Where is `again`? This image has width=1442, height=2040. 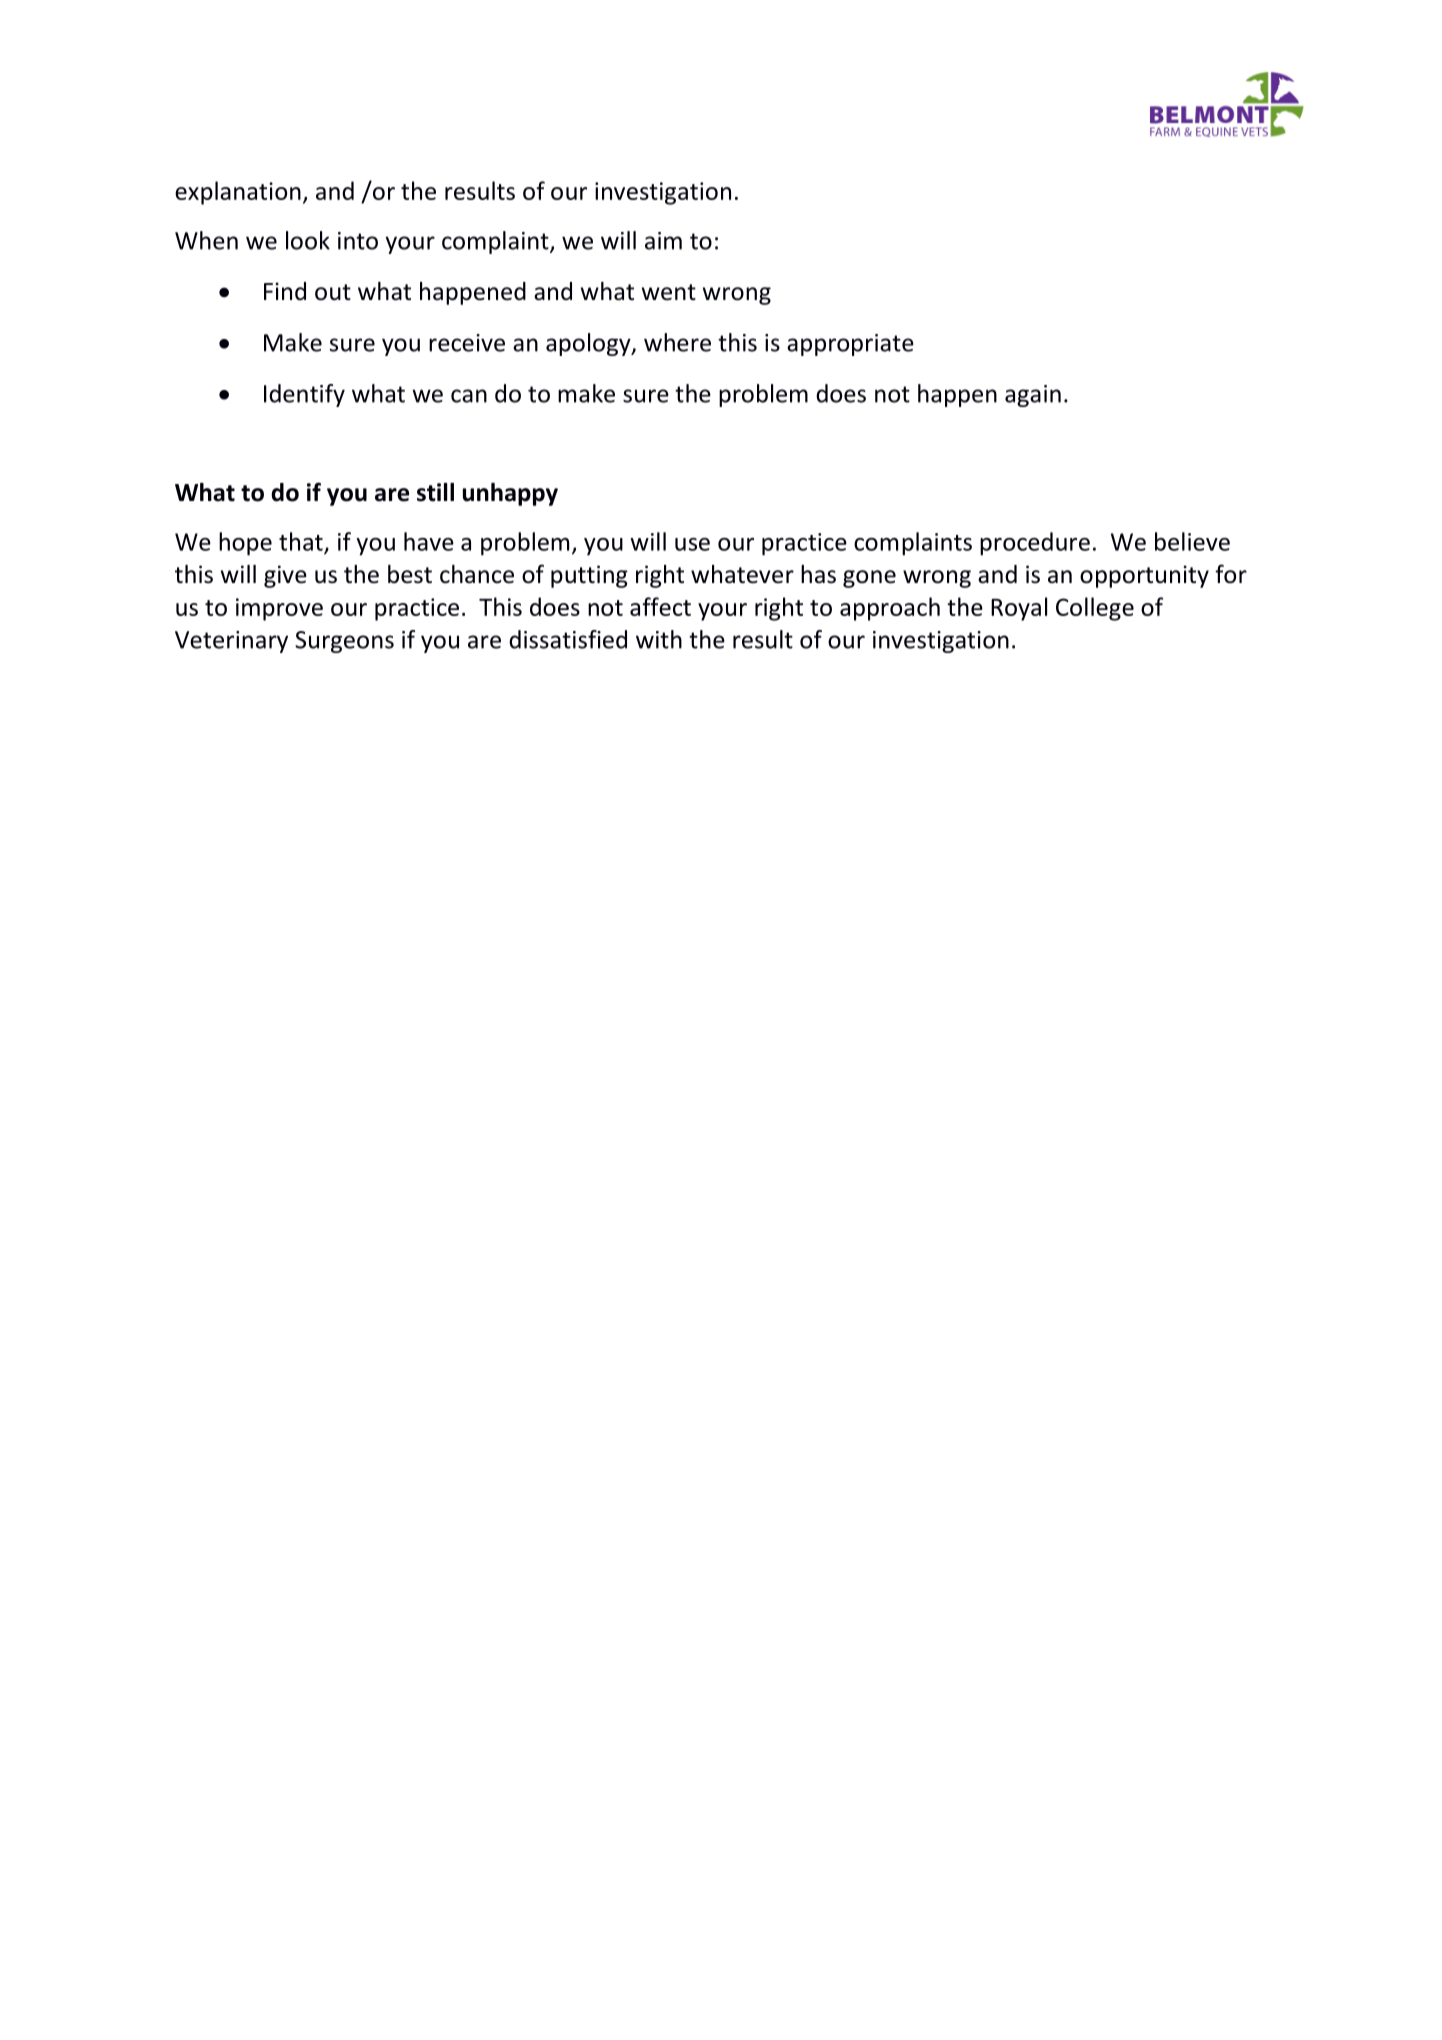 again is located at coordinates (1033, 396).
